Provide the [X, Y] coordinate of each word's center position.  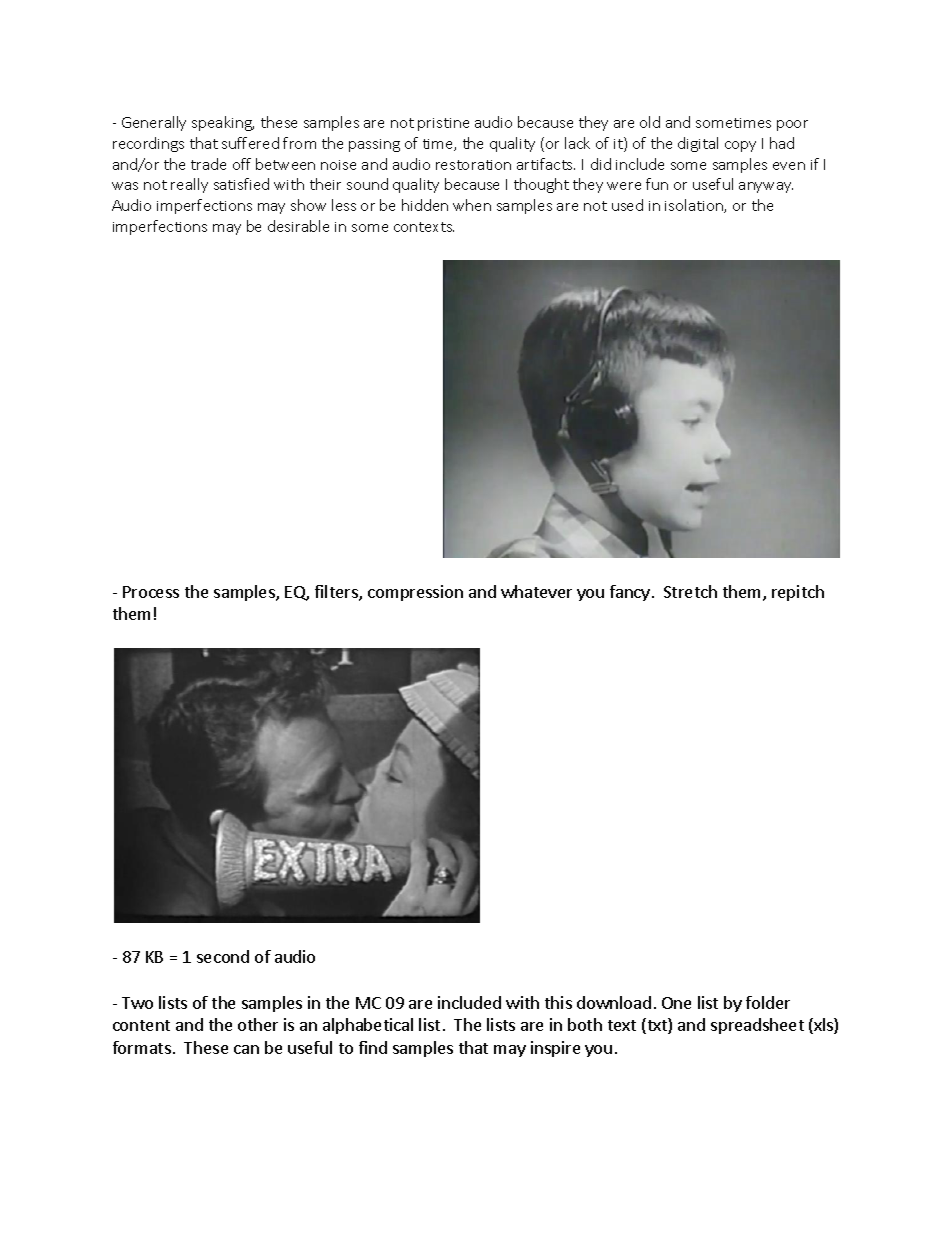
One [676, 1003]
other [258, 1024]
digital [698, 144]
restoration [473, 165]
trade [208, 164]
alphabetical [368, 1026]
